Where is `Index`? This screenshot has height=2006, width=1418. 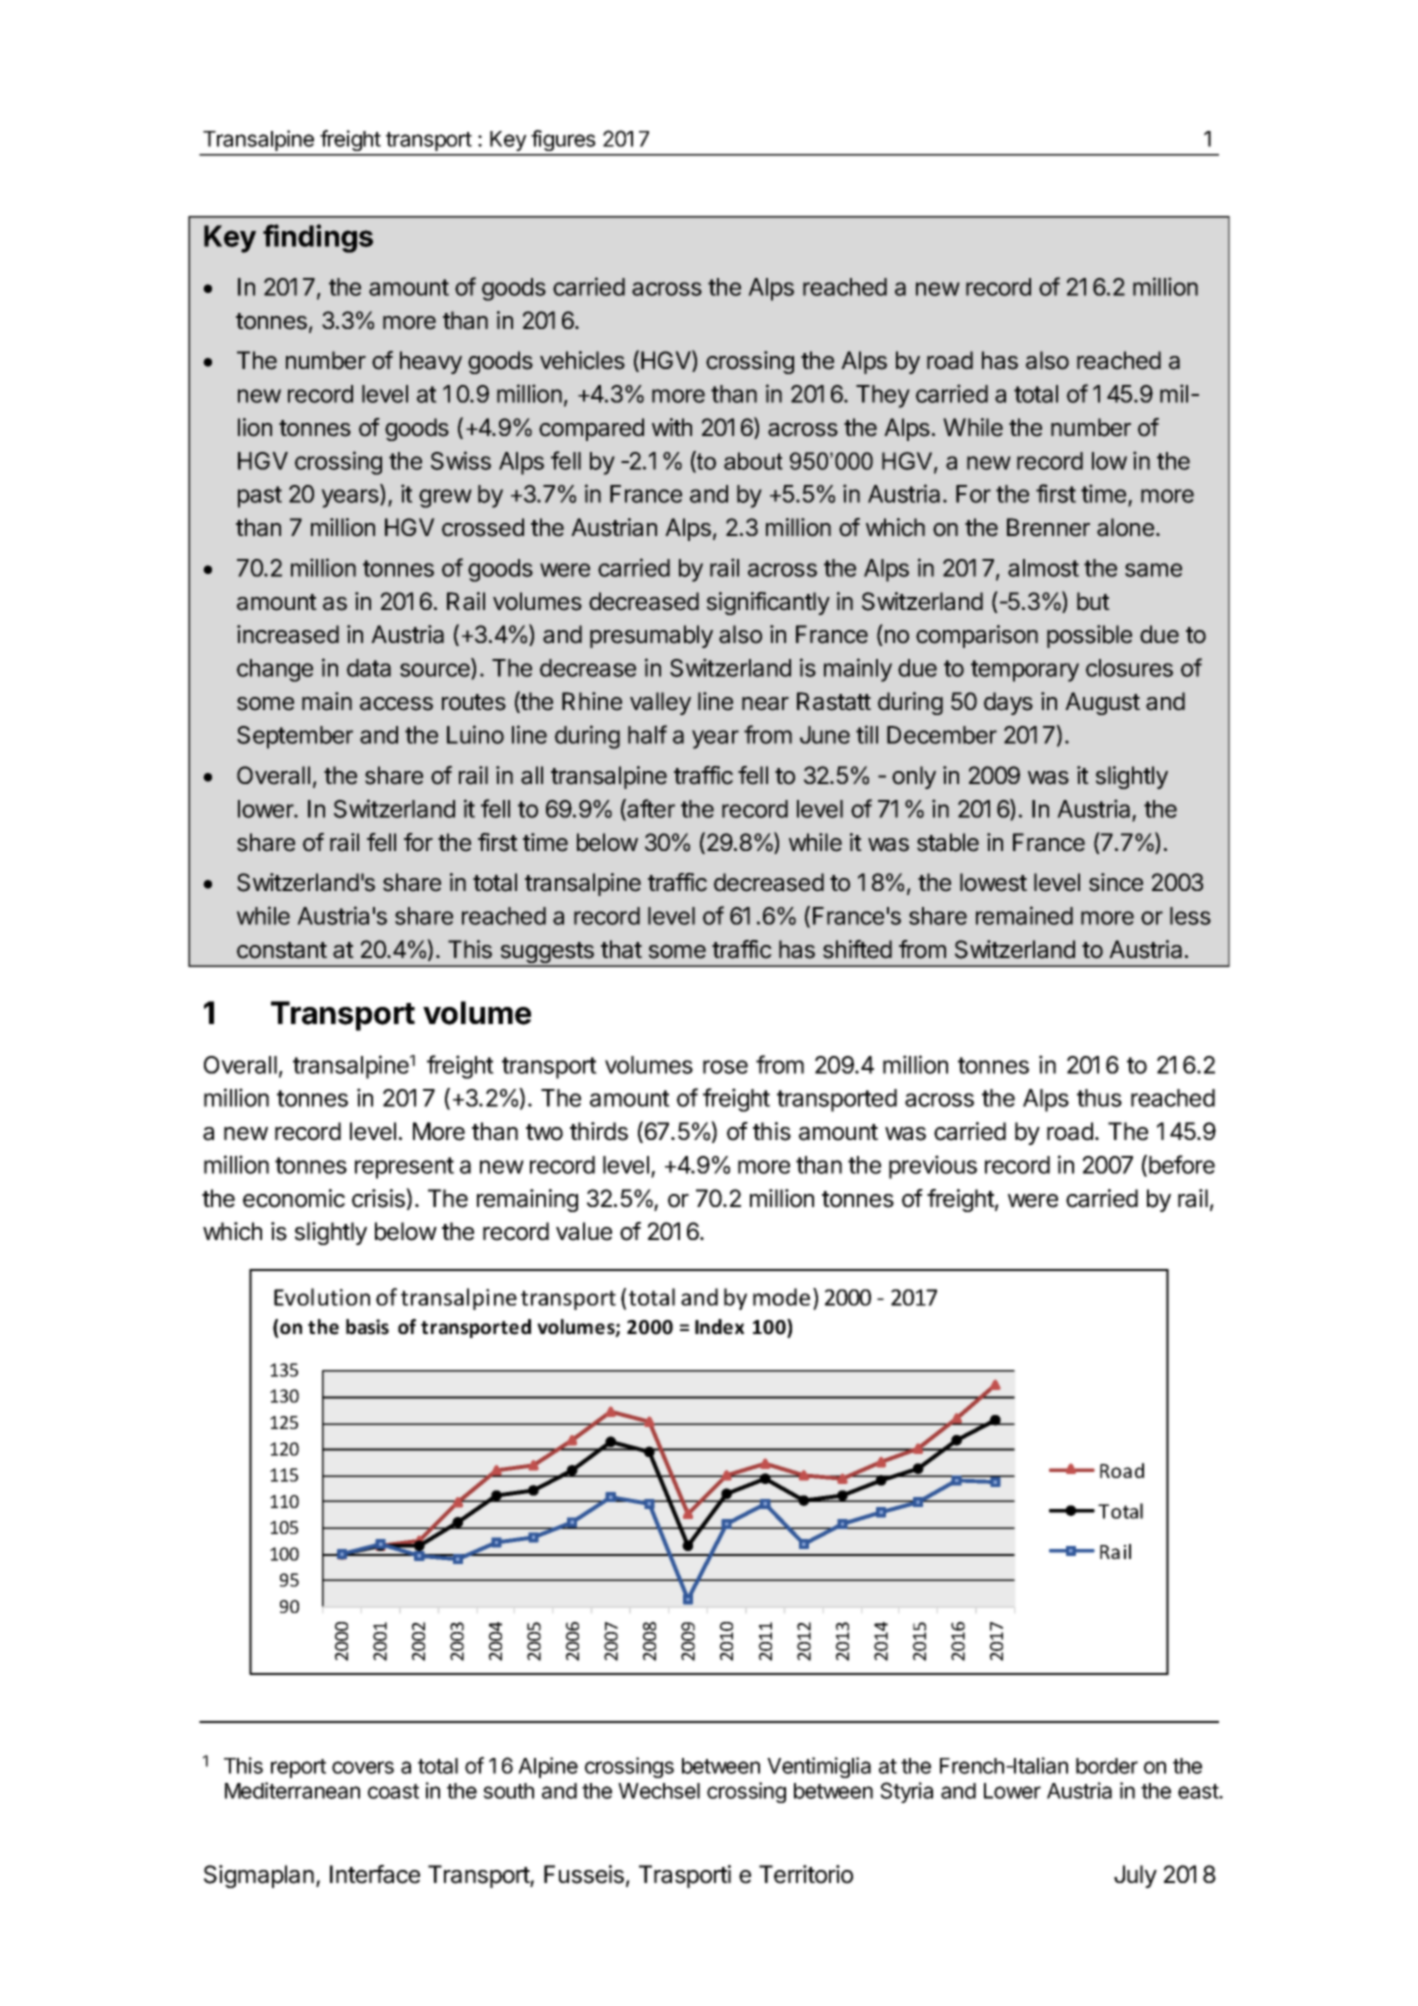
Index is located at coordinates (719, 1327).
